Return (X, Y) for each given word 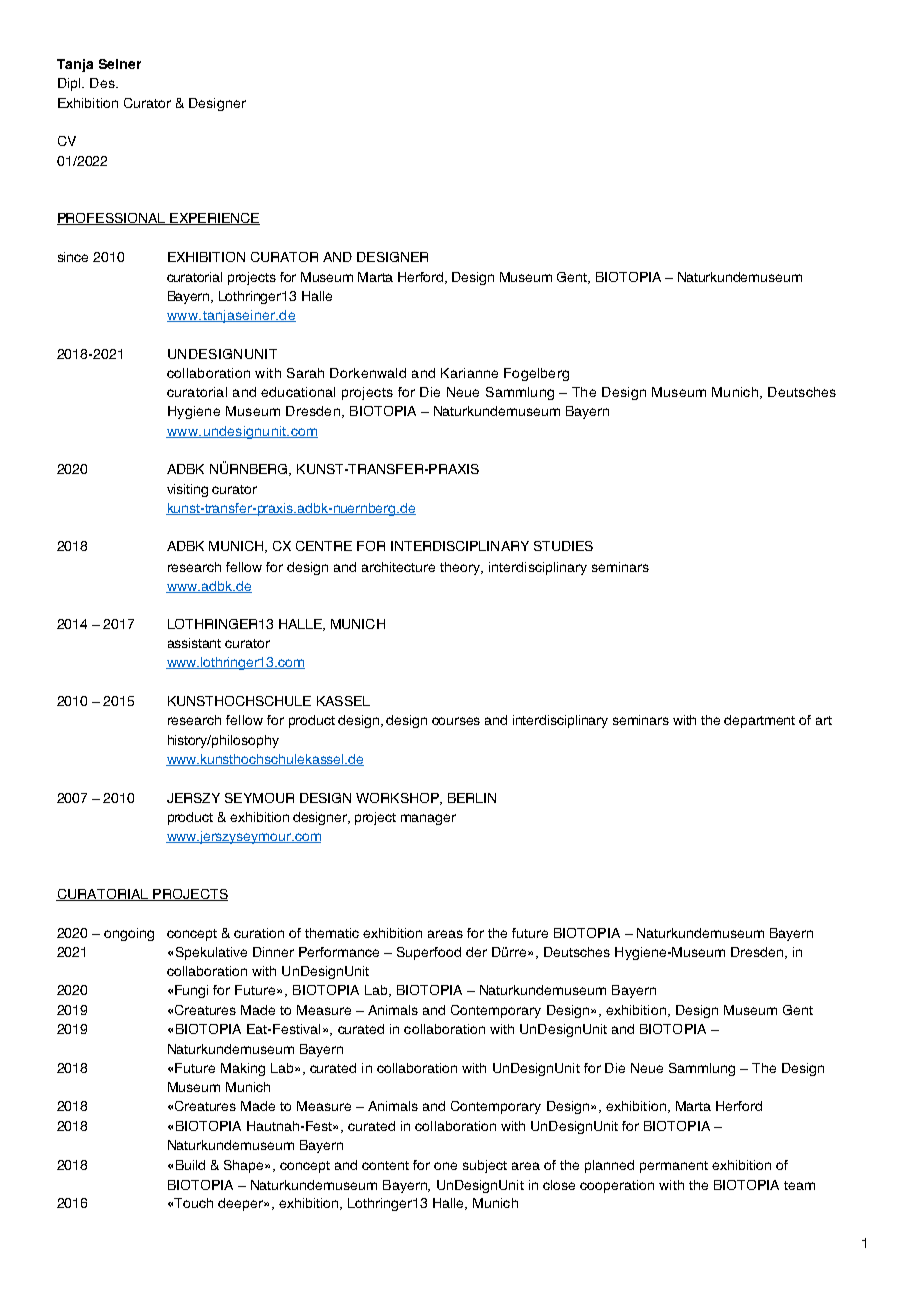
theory (461, 568)
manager (428, 819)
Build (190, 1165)
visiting (187, 490)
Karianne (469, 373)
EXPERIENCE (214, 219)
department (759, 721)
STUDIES (563, 546)
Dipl (70, 84)
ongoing (129, 934)
